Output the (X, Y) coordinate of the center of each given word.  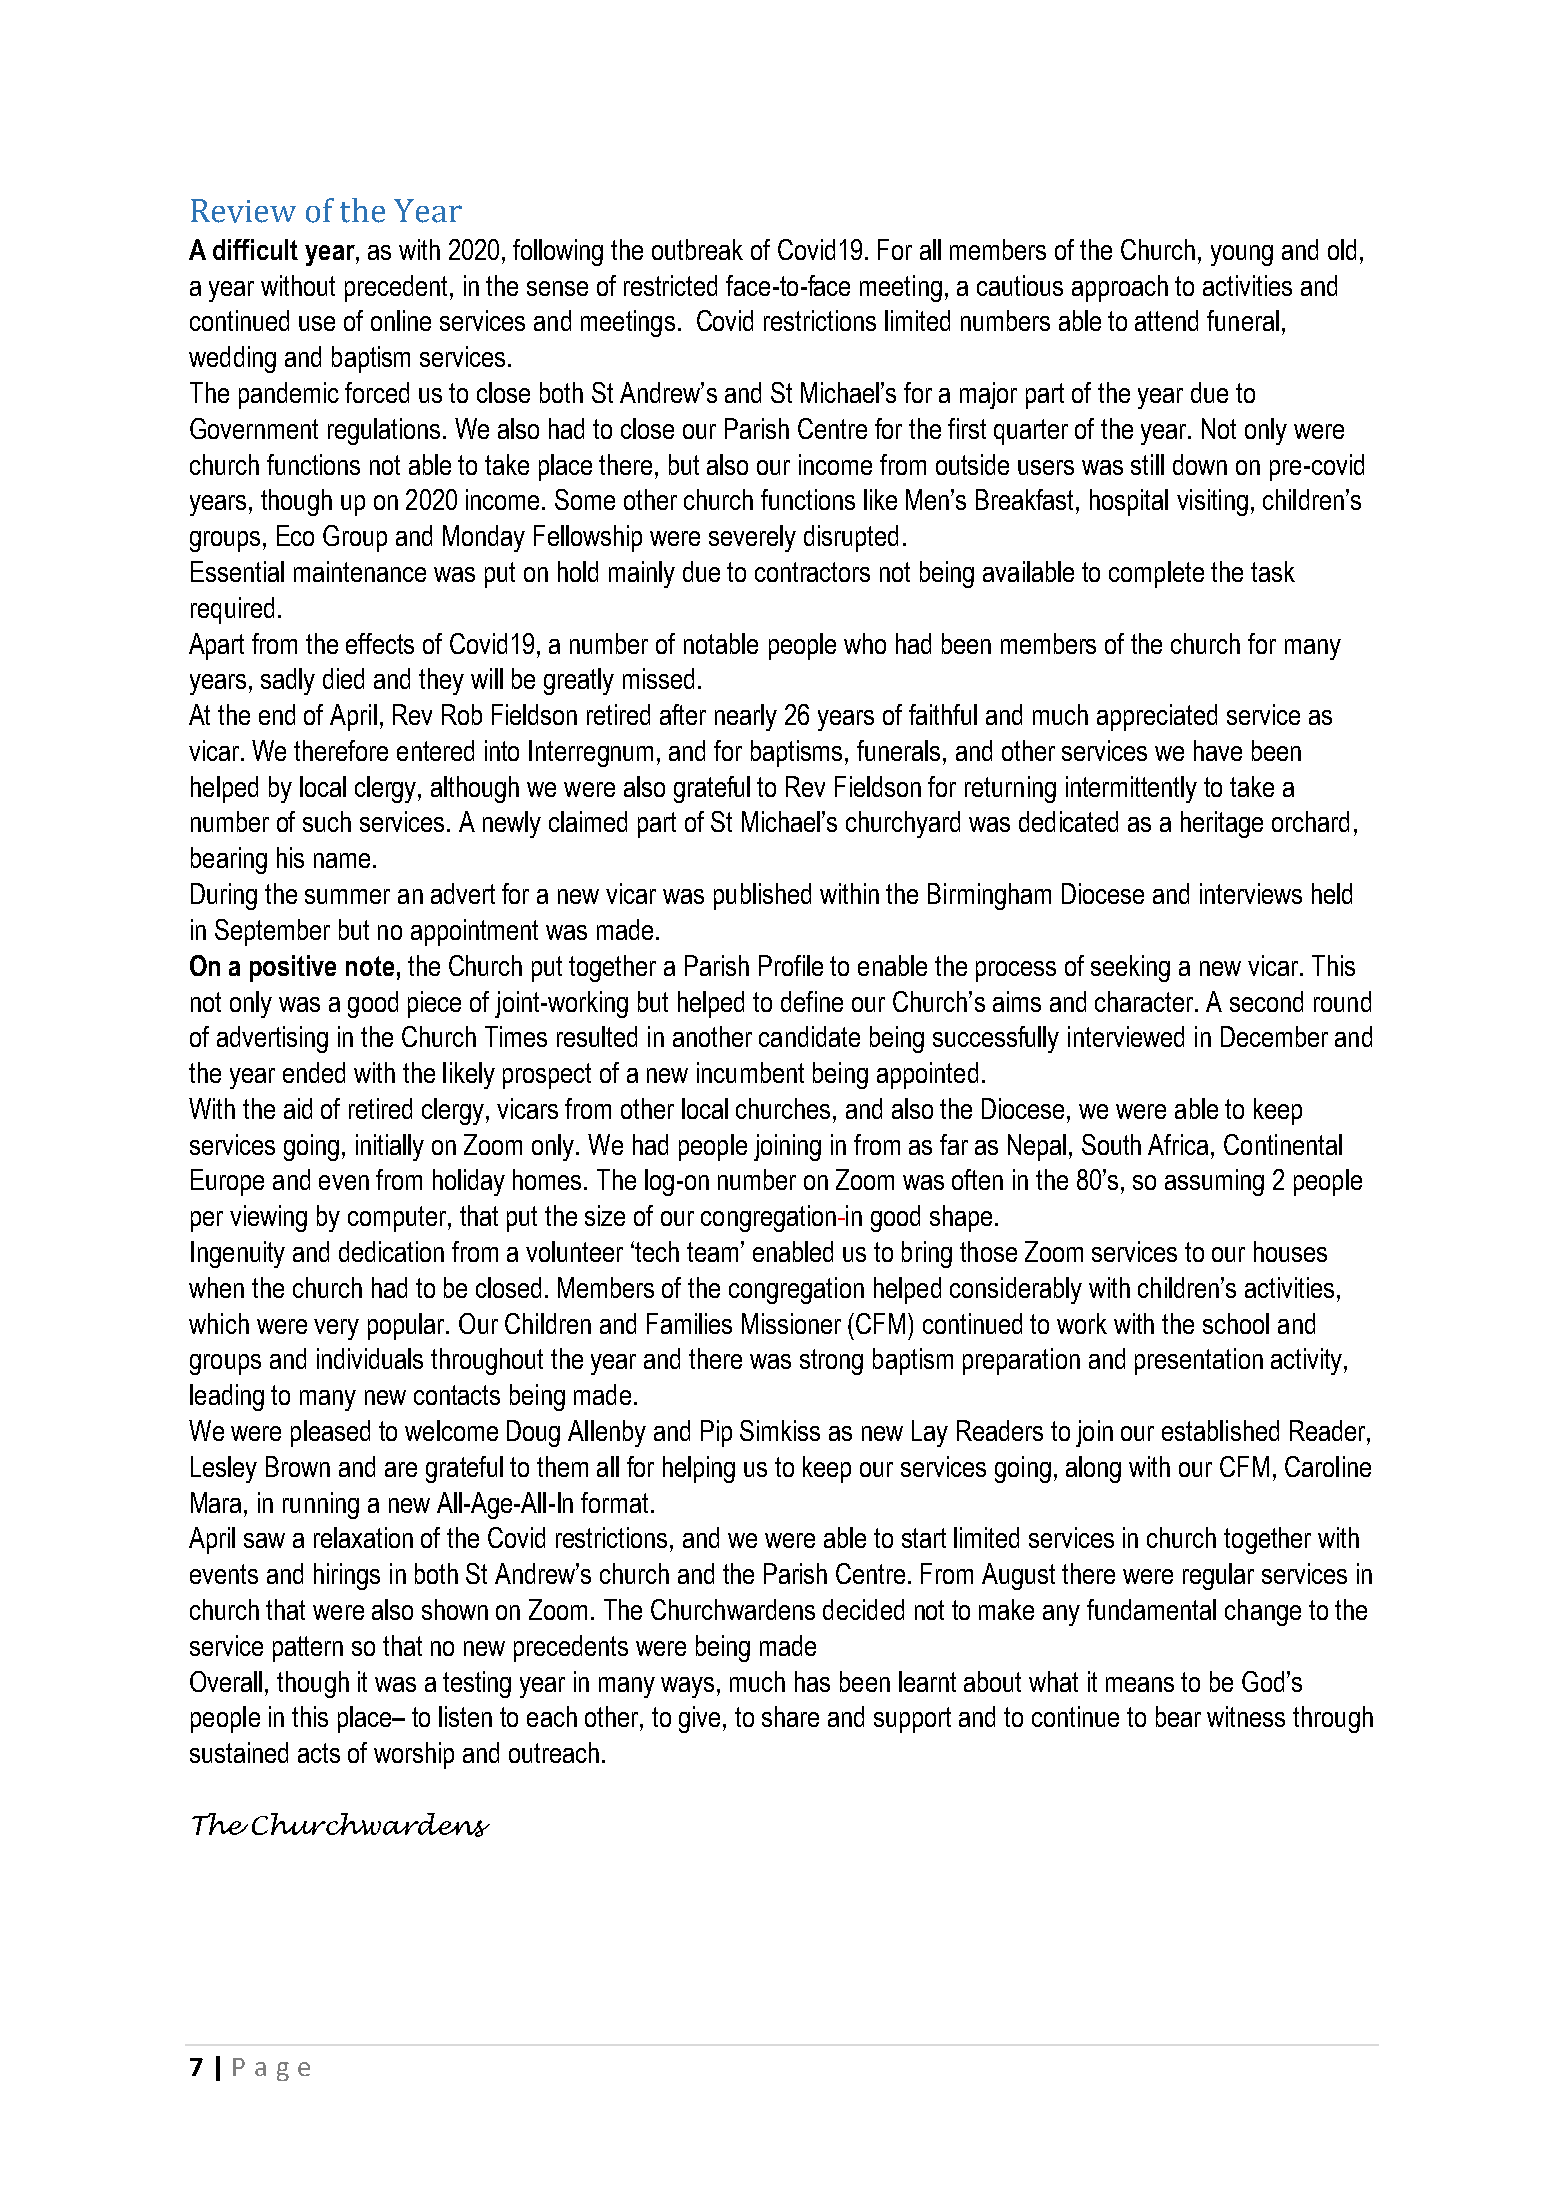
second (1266, 1001)
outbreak (697, 249)
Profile (791, 965)
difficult (255, 249)
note (370, 966)
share (790, 1716)
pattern (308, 1649)
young (1242, 255)
